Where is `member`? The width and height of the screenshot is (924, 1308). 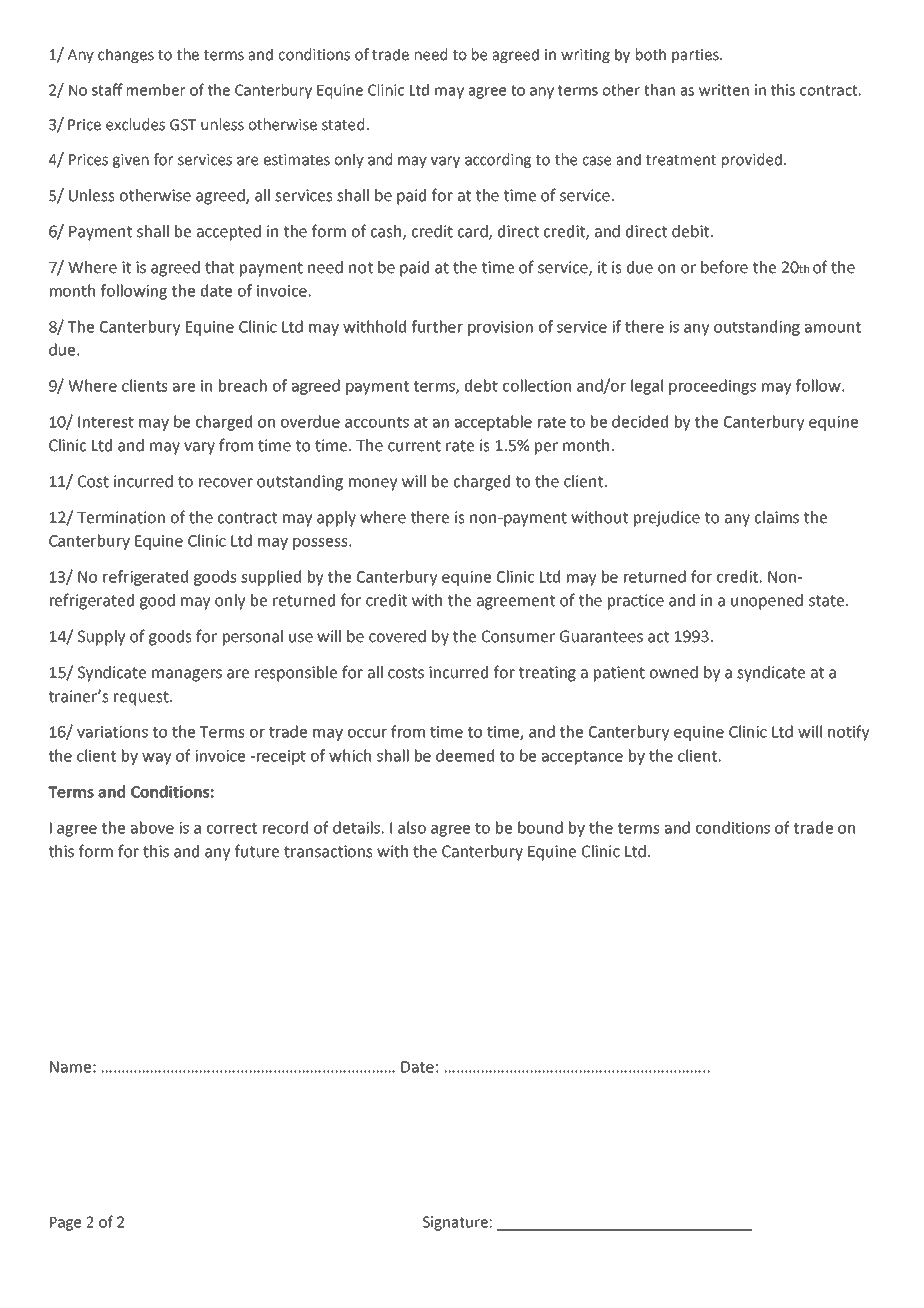
member is located at coordinates (156, 90).
